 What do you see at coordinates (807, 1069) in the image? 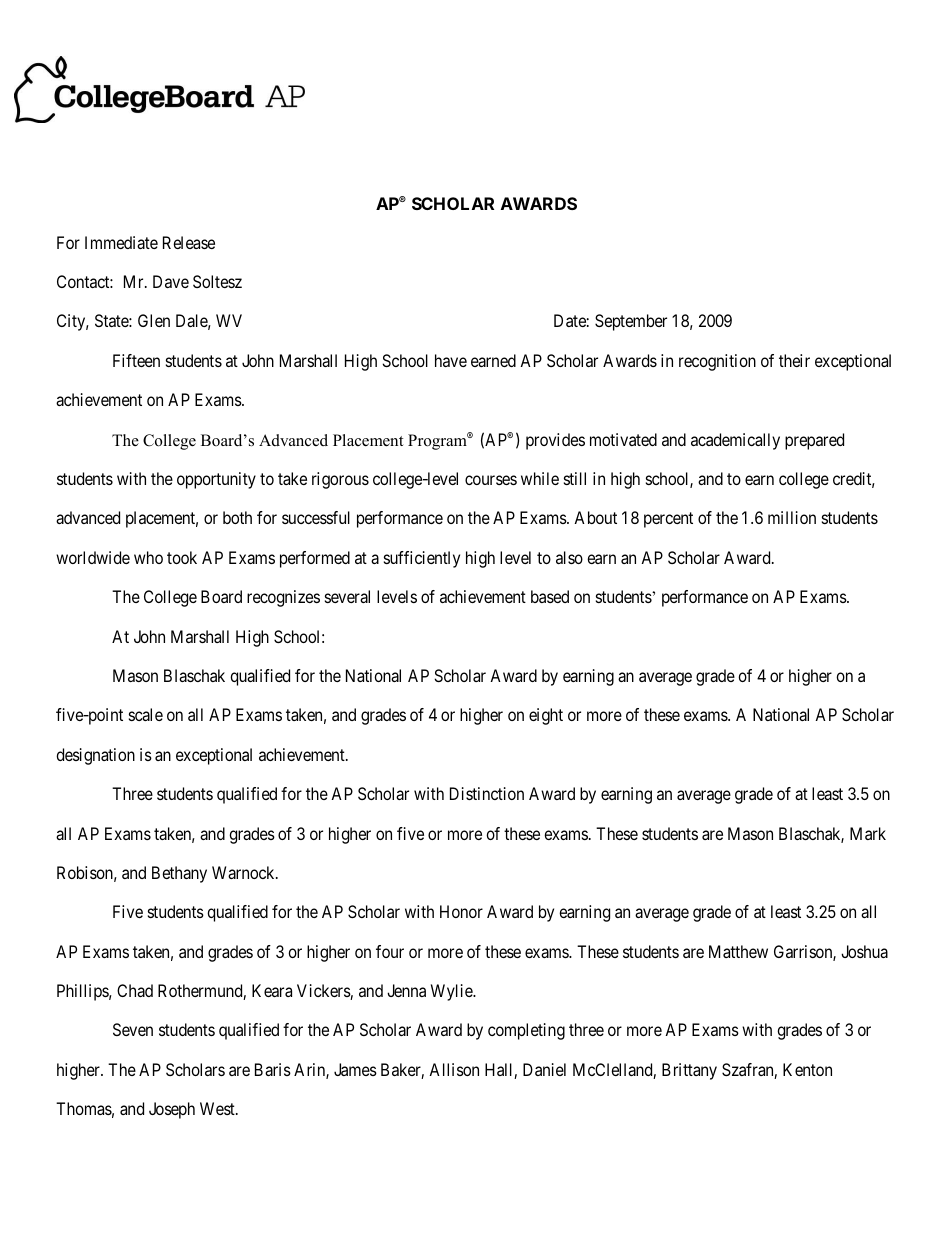
I see `Kenton` at bounding box center [807, 1069].
